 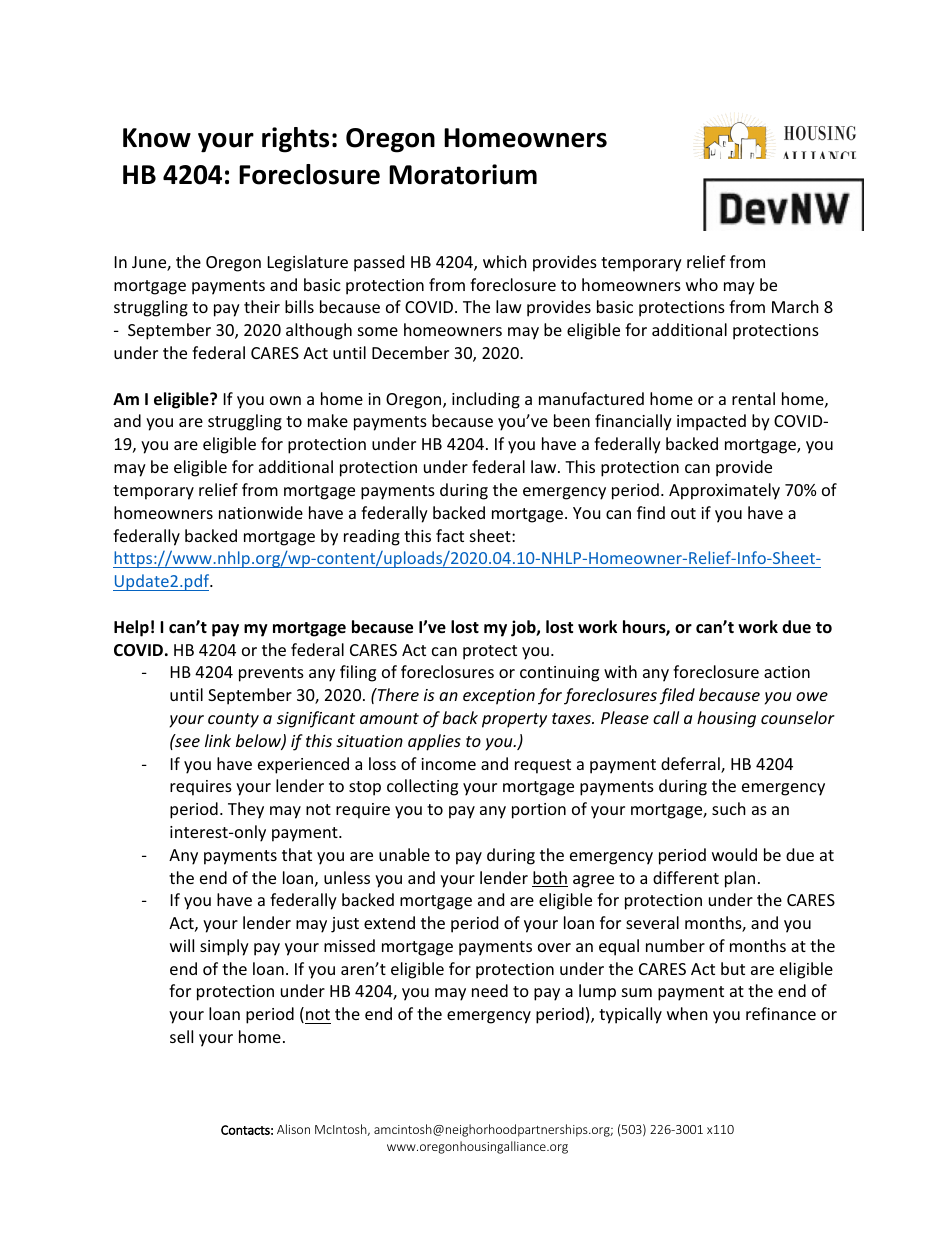 What do you see at coordinates (295, 140) in the screenshot?
I see `rights` at bounding box center [295, 140].
